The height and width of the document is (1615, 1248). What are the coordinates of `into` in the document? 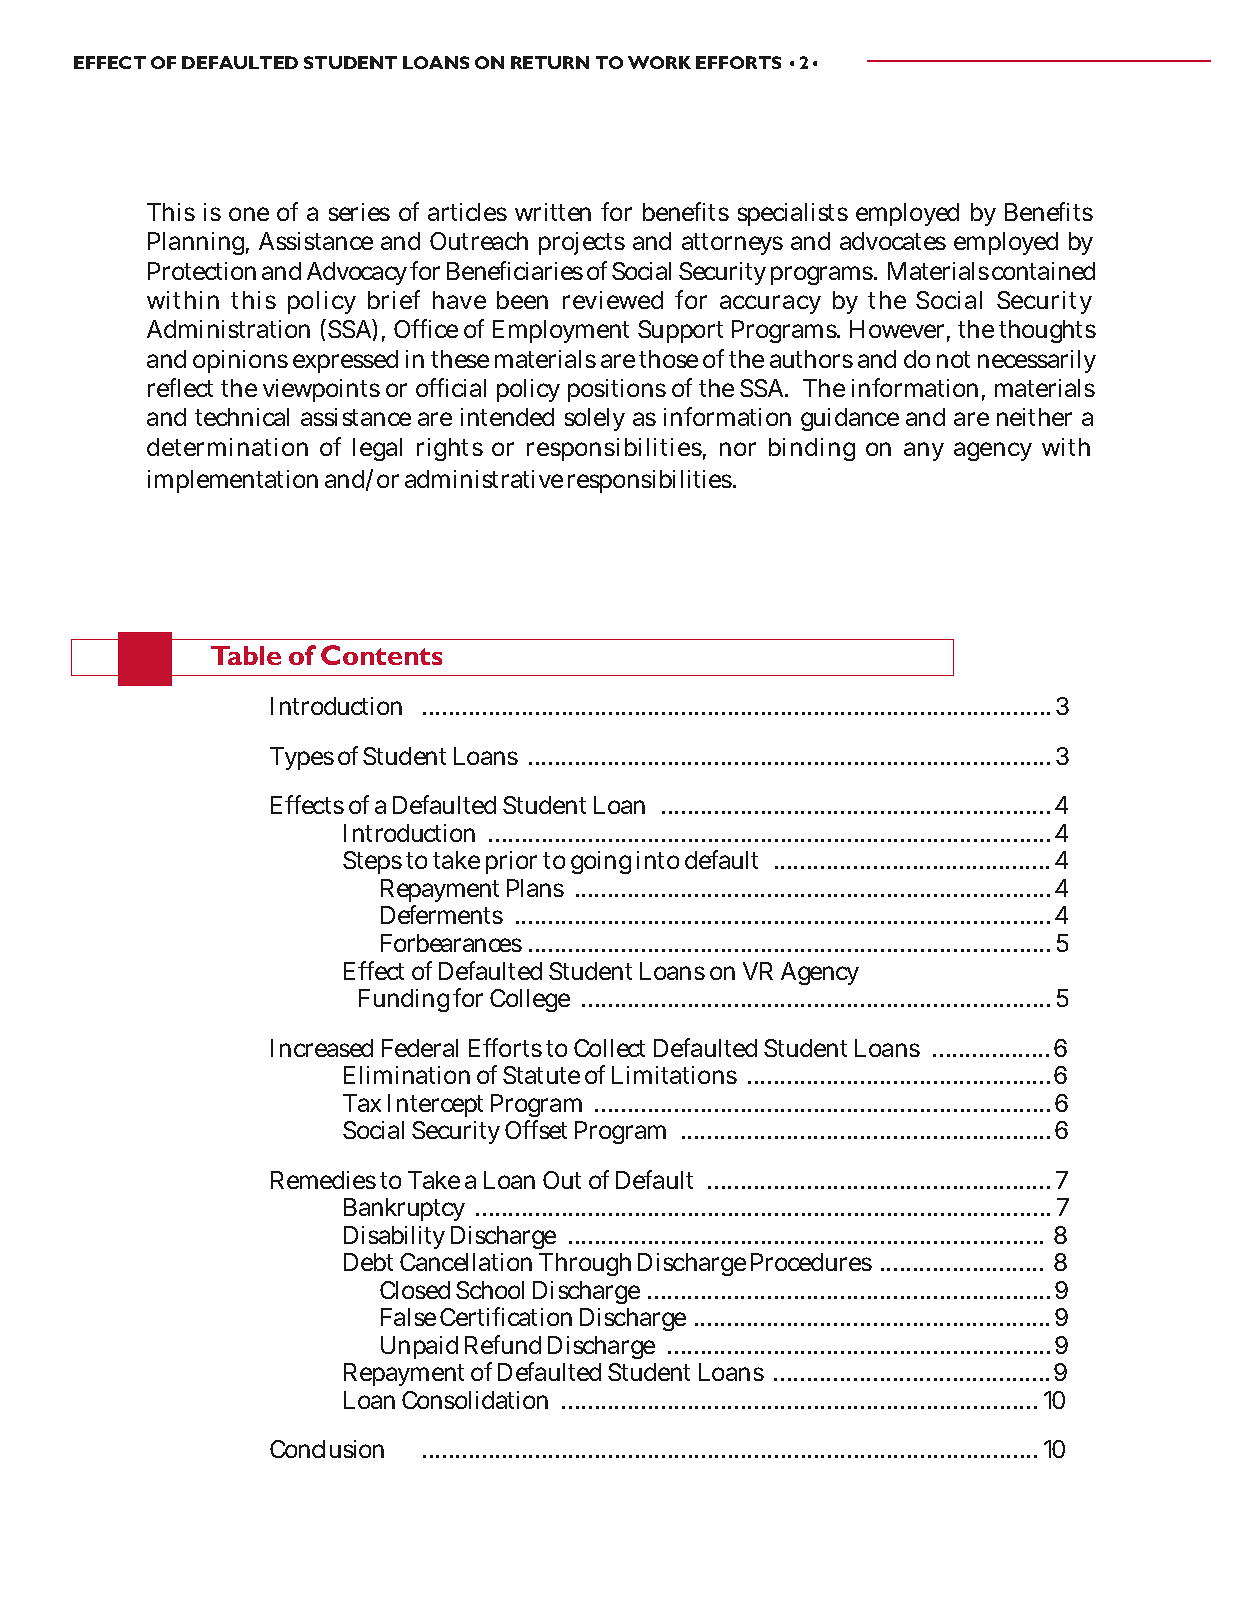 It's located at (658, 860).
